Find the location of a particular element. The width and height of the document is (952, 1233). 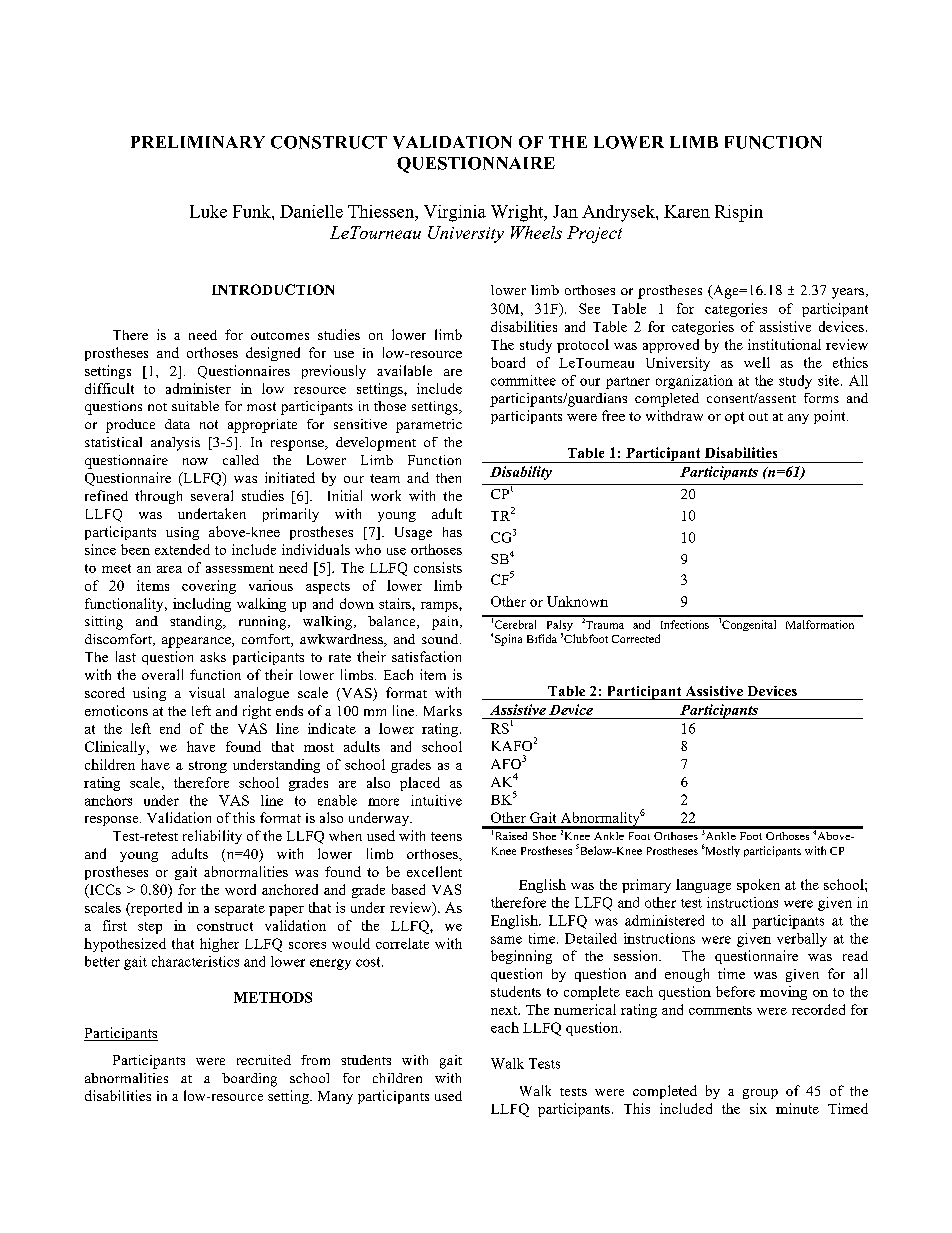

Virginia is located at coordinates (455, 213).
